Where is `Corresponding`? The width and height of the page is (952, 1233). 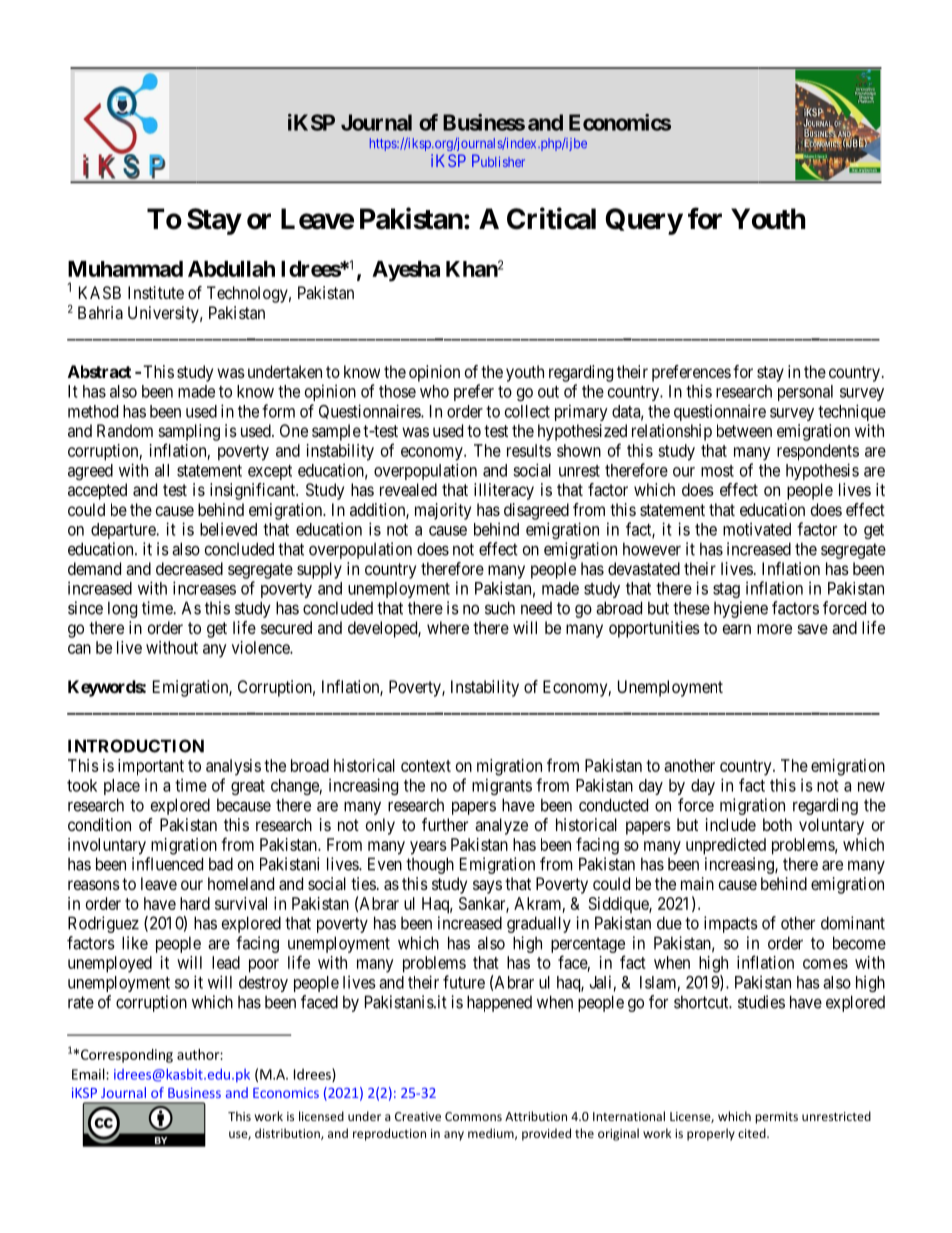 Corresponding is located at coordinates (127, 1056).
